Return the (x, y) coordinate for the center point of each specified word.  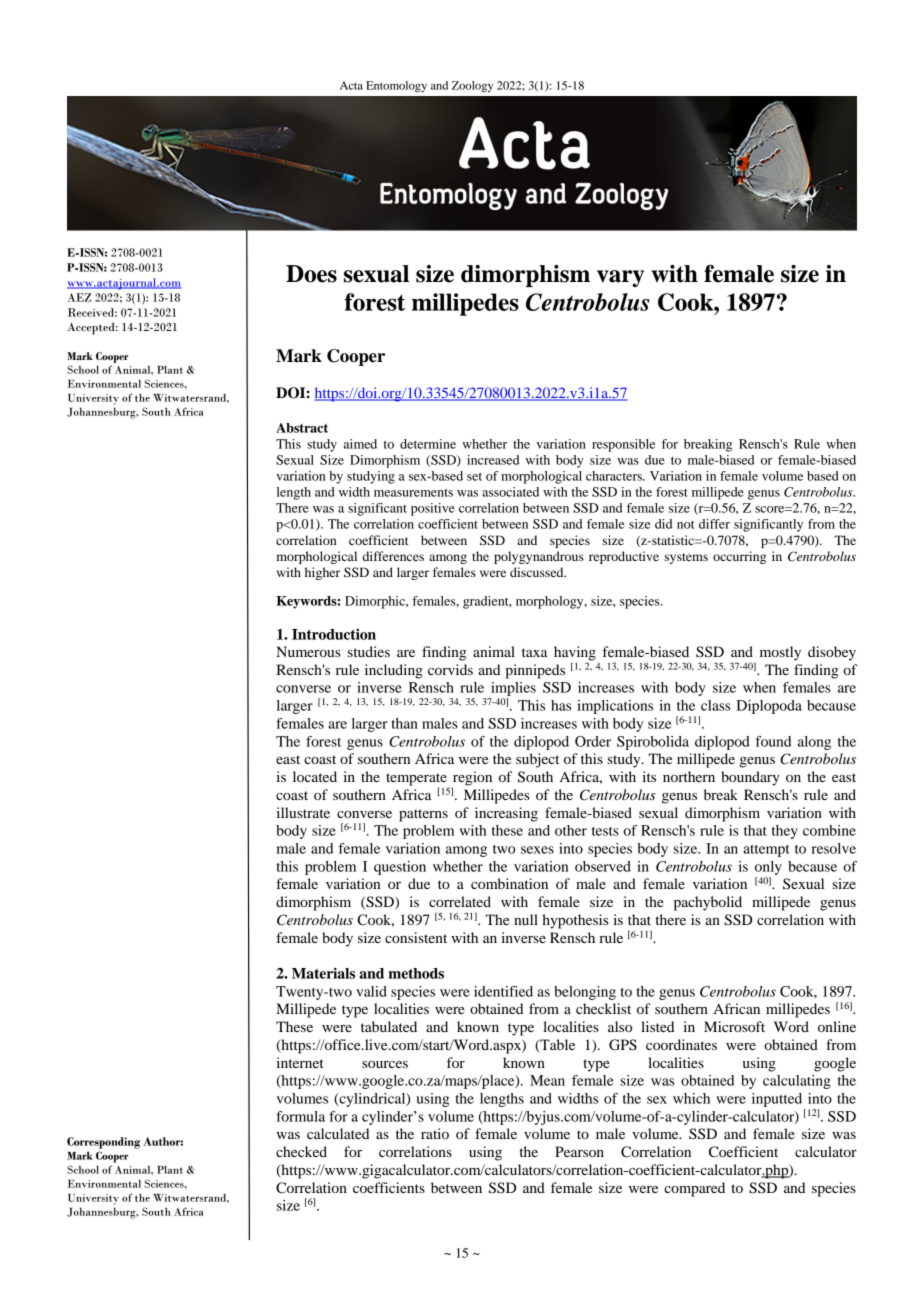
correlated (460, 901)
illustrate (303, 812)
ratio (435, 1133)
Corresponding (103, 1143)
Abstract (302, 428)
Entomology (396, 87)
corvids (450, 669)
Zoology (472, 86)
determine (428, 444)
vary (620, 278)
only (768, 868)
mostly (780, 653)
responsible (623, 445)
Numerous (308, 651)
